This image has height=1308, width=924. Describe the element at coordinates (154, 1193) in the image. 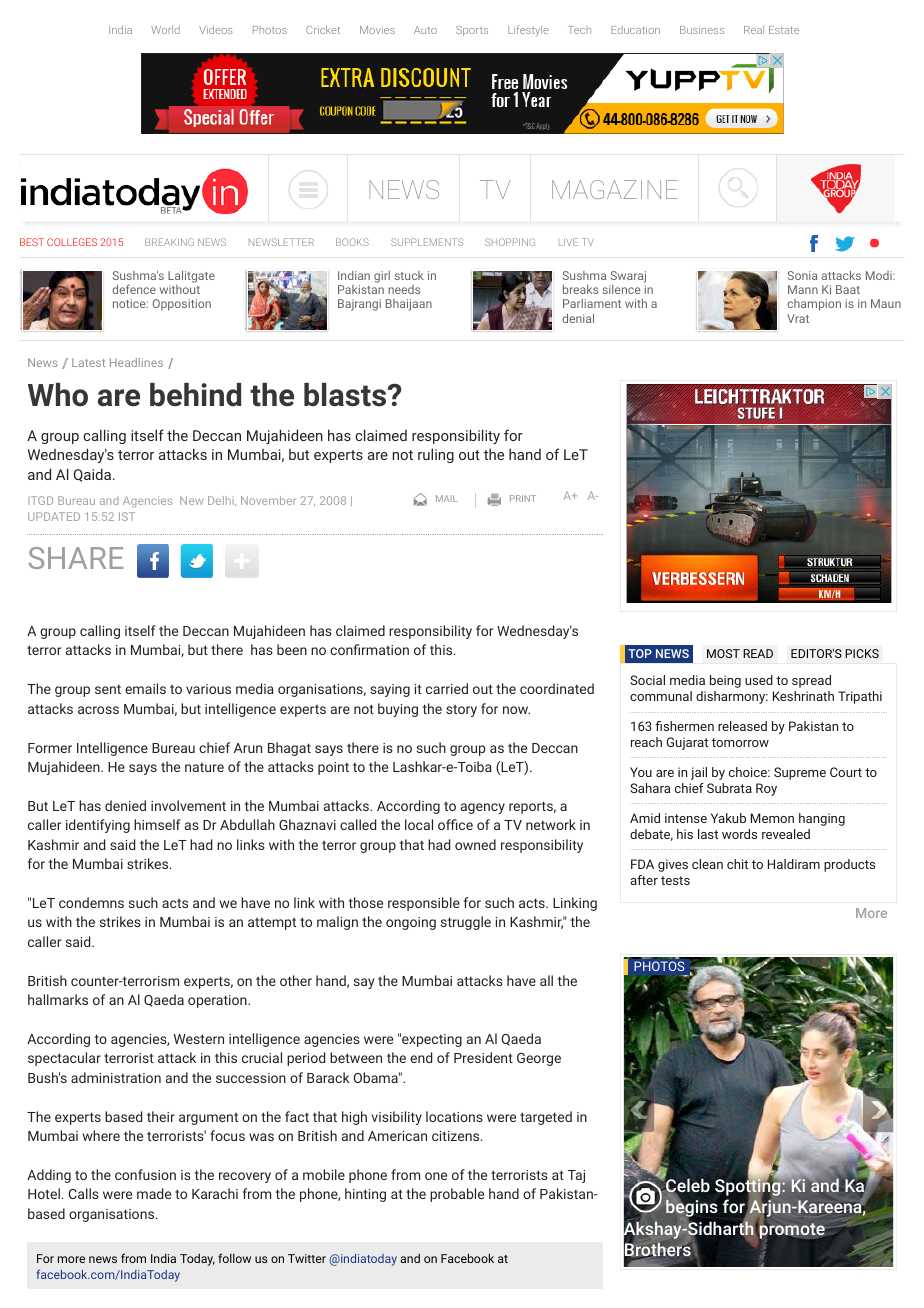

I see `made` at that location.
